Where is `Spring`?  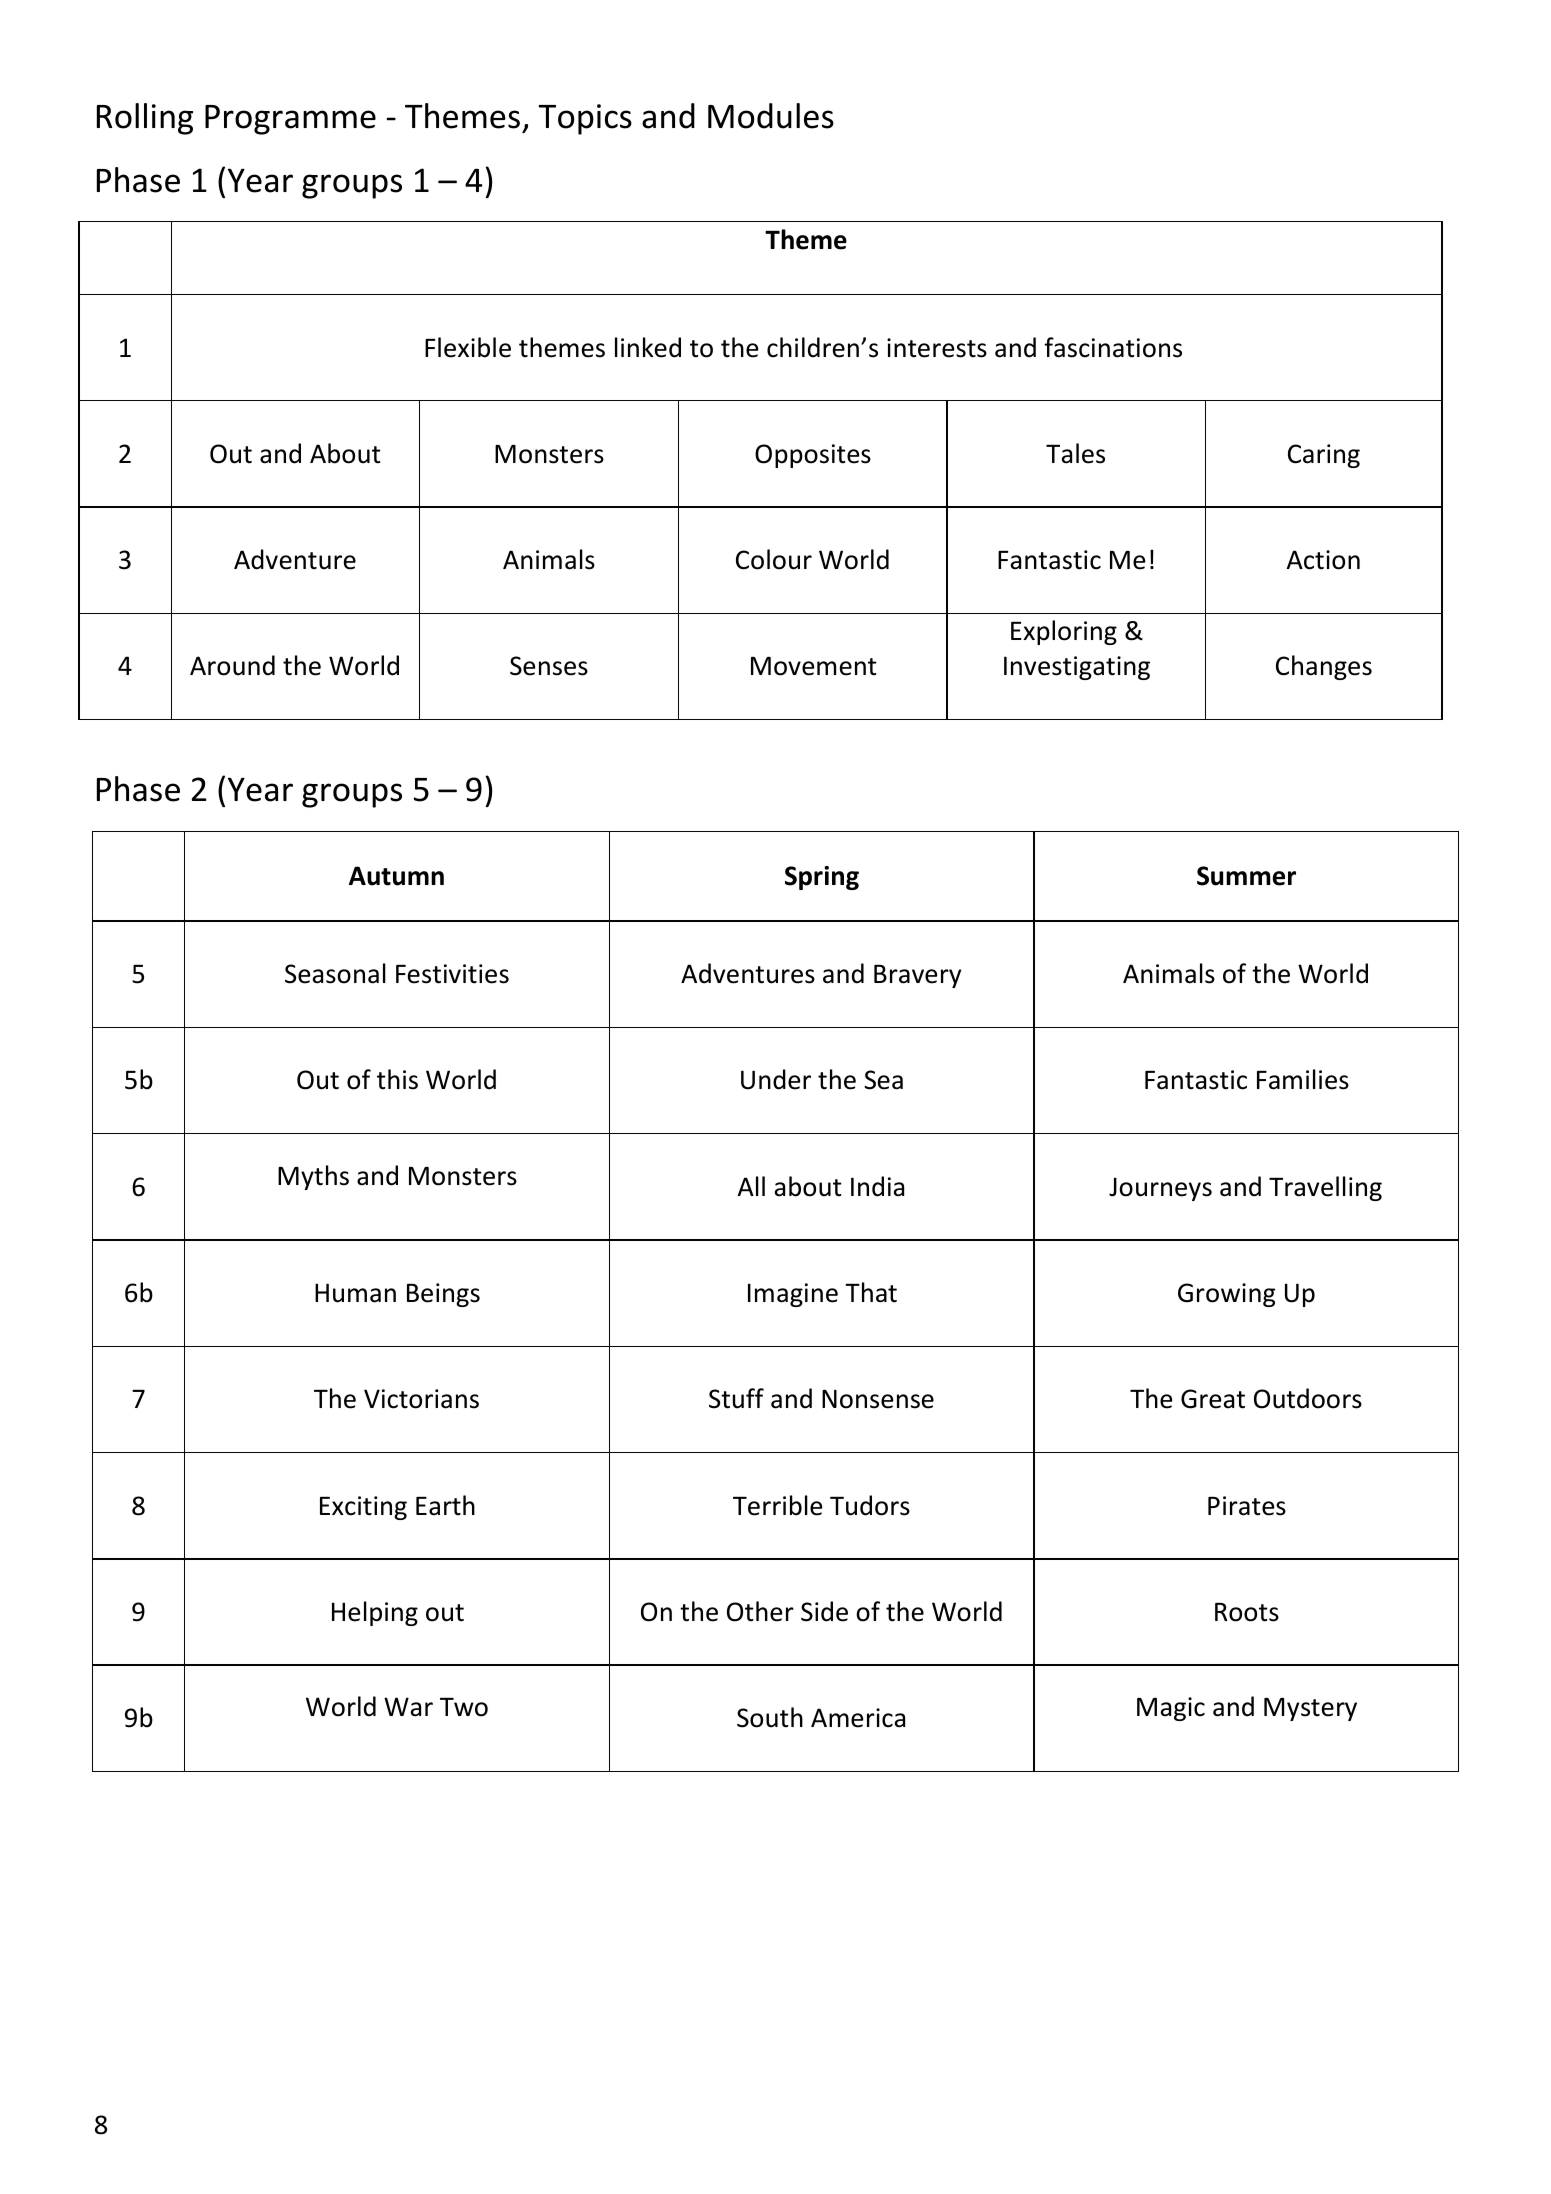 Spring is located at coordinates (822, 878).
